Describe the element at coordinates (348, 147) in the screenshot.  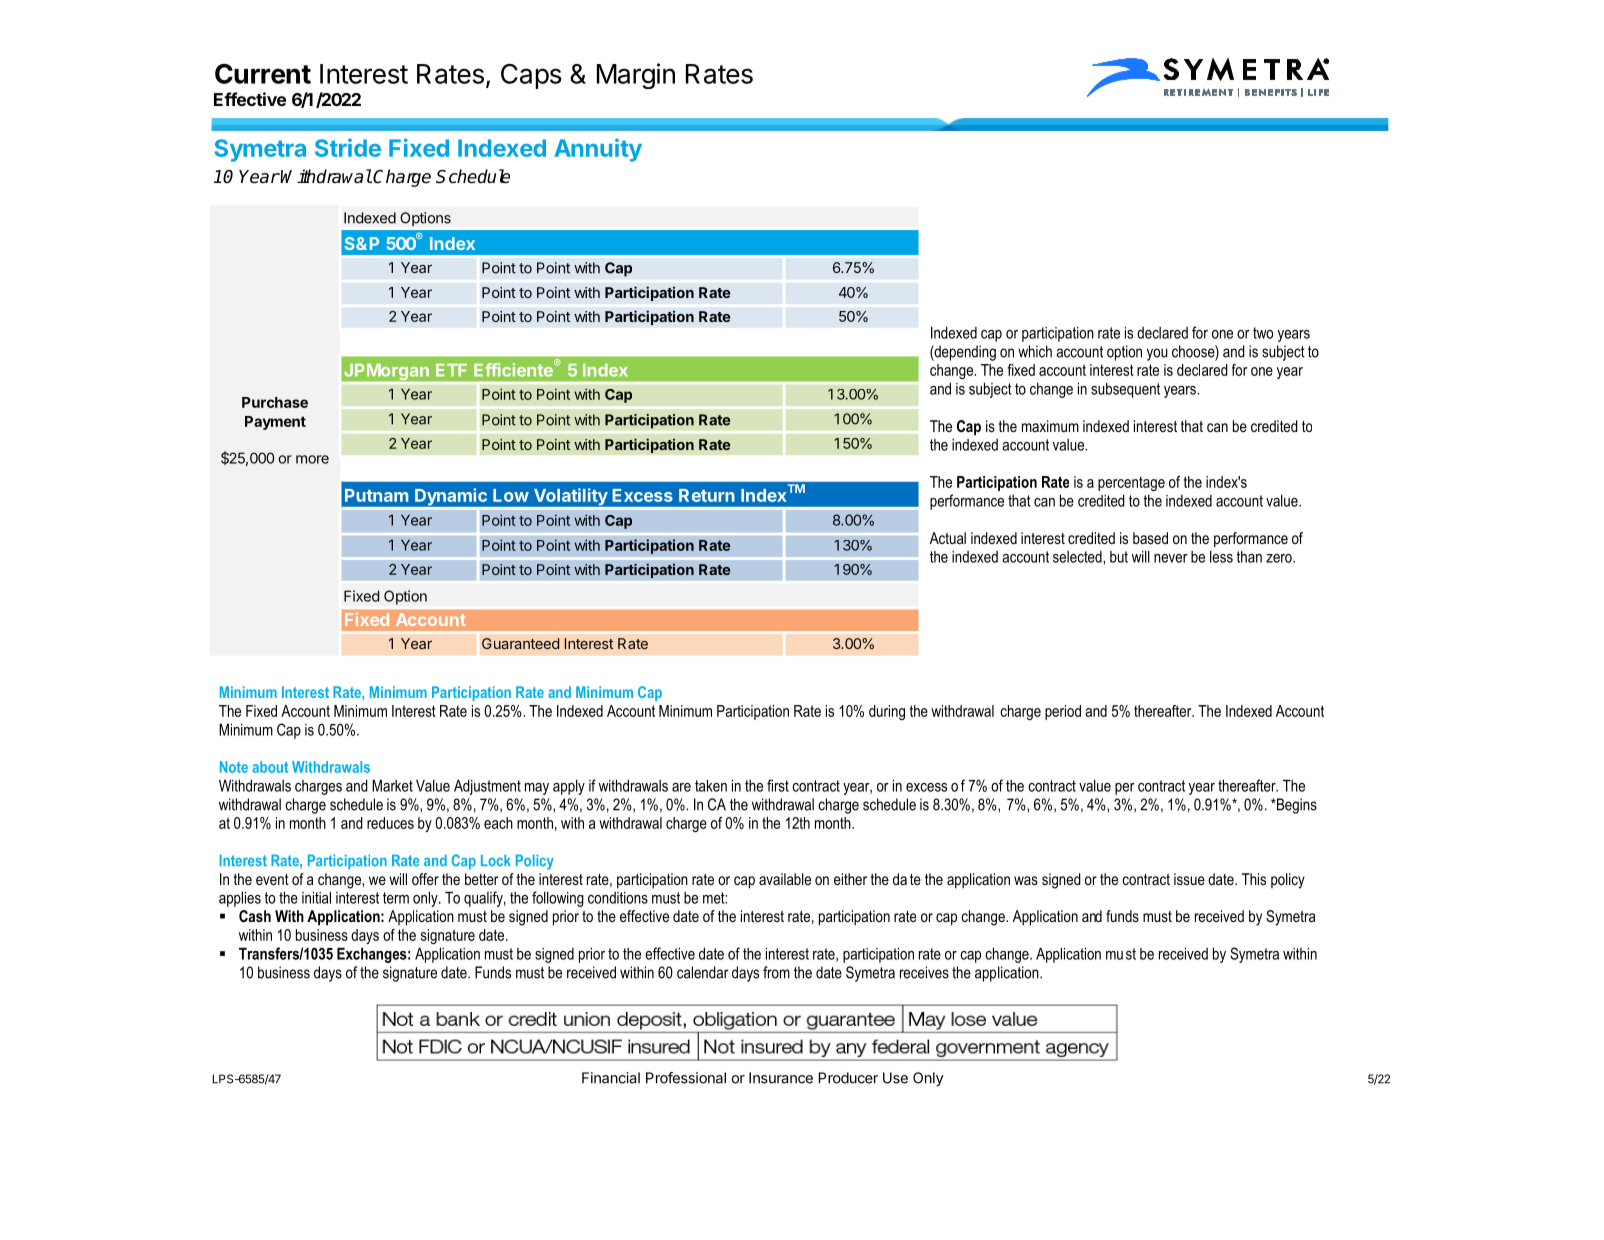
I see `Stride` at that location.
